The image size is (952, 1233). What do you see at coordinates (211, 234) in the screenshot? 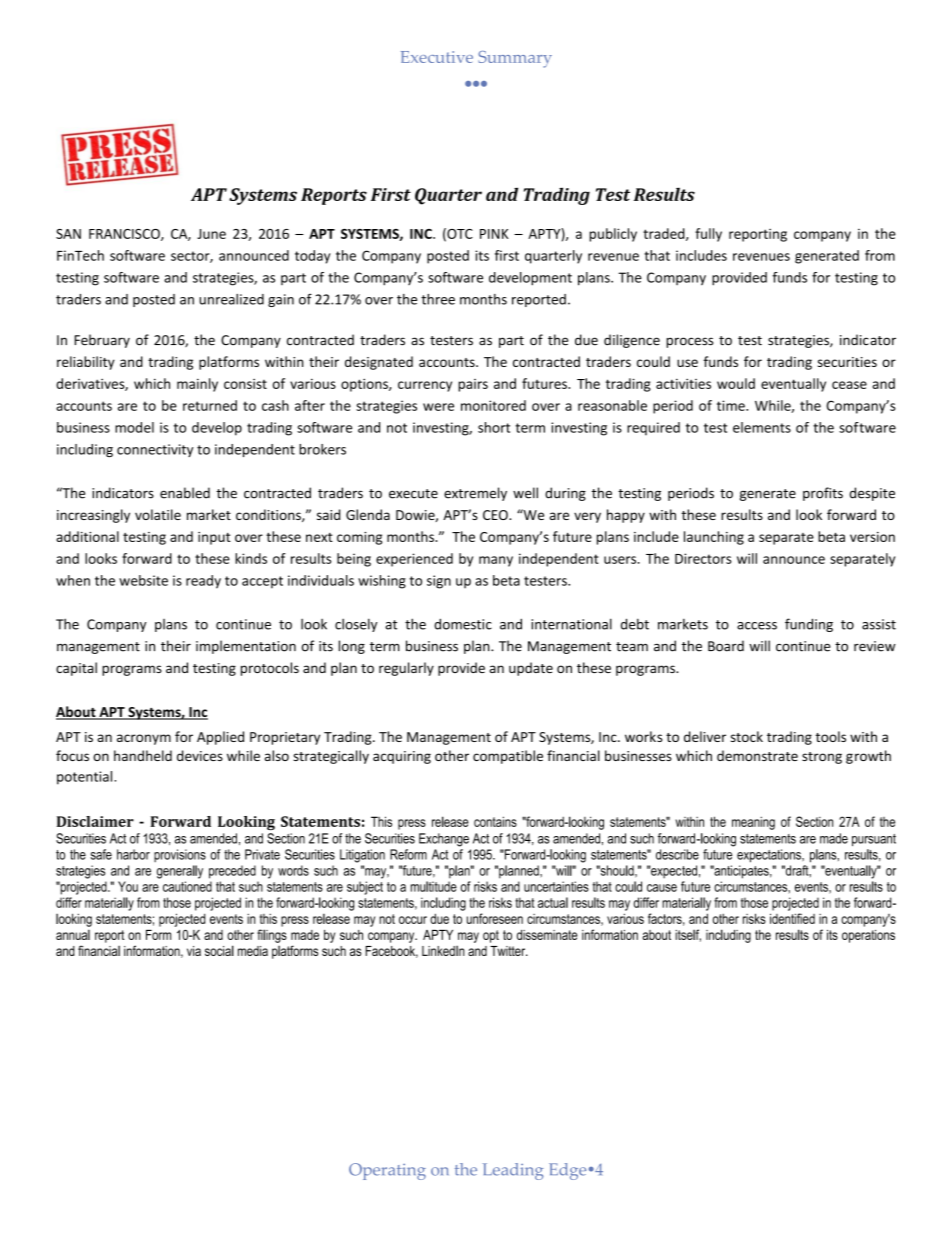
I see `June` at bounding box center [211, 234].
